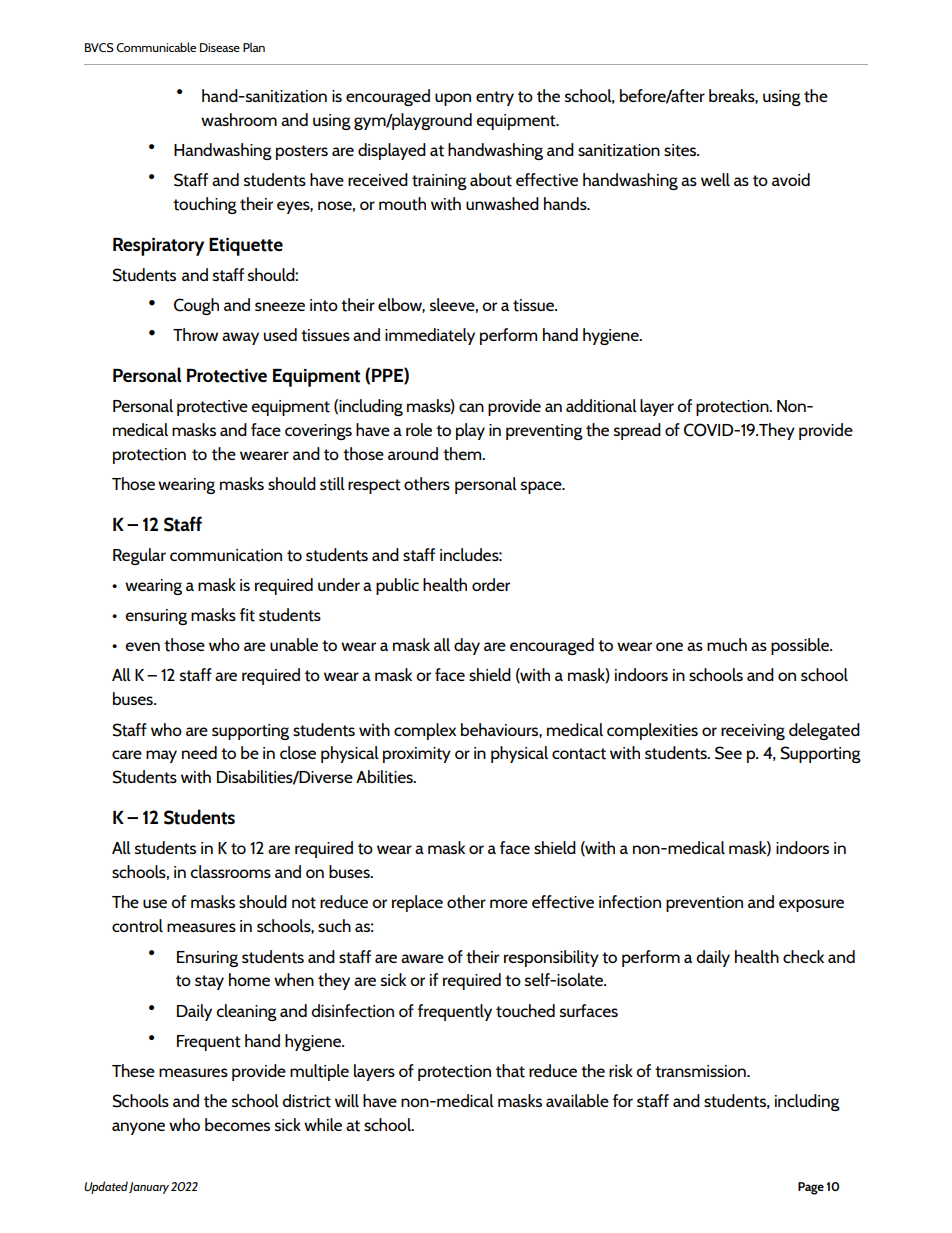 This image has height=1233, width=952. I want to click on fit, so click(247, 615).
